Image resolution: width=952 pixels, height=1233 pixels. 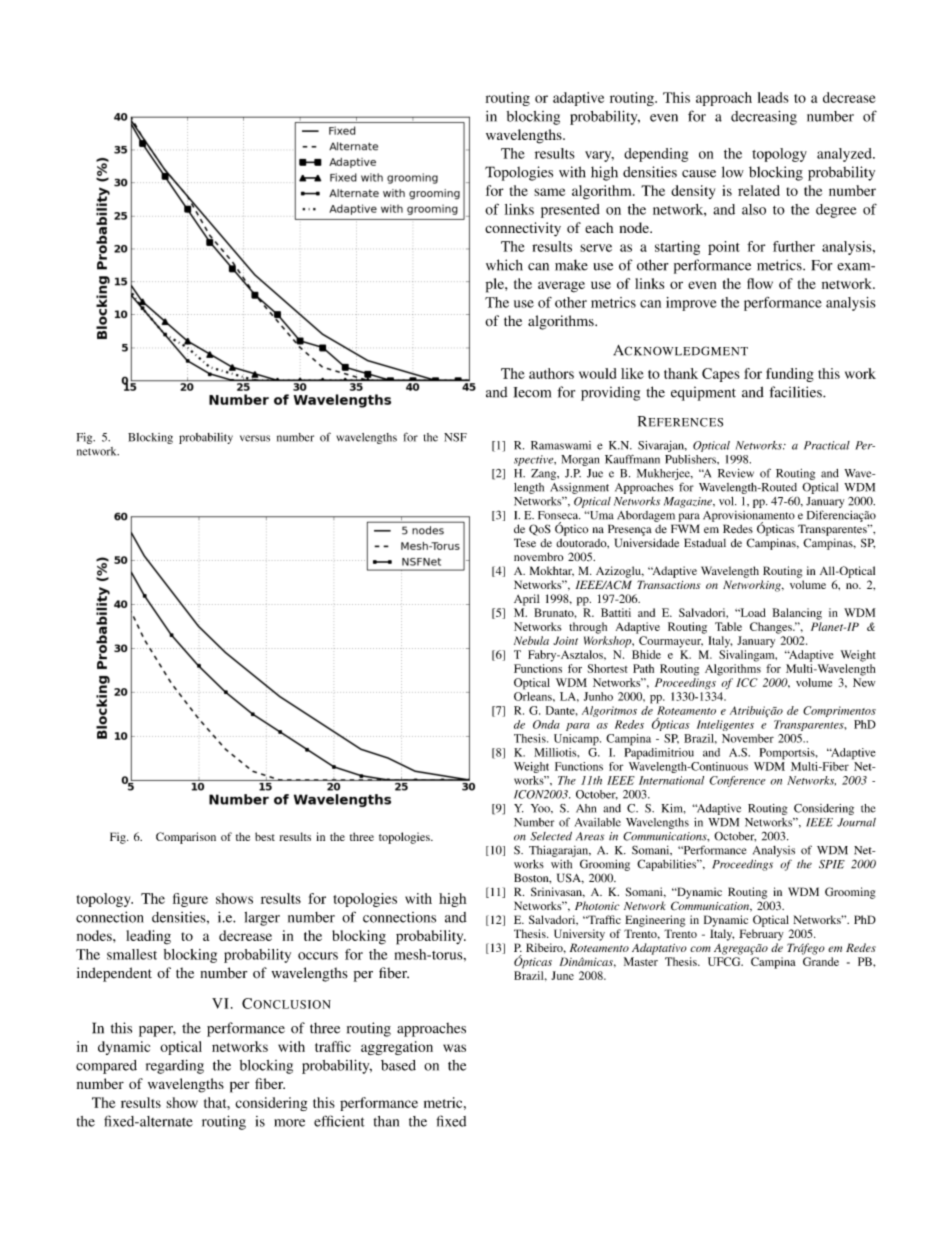 I want to click on connectivity, so click(x=523, y=229).
